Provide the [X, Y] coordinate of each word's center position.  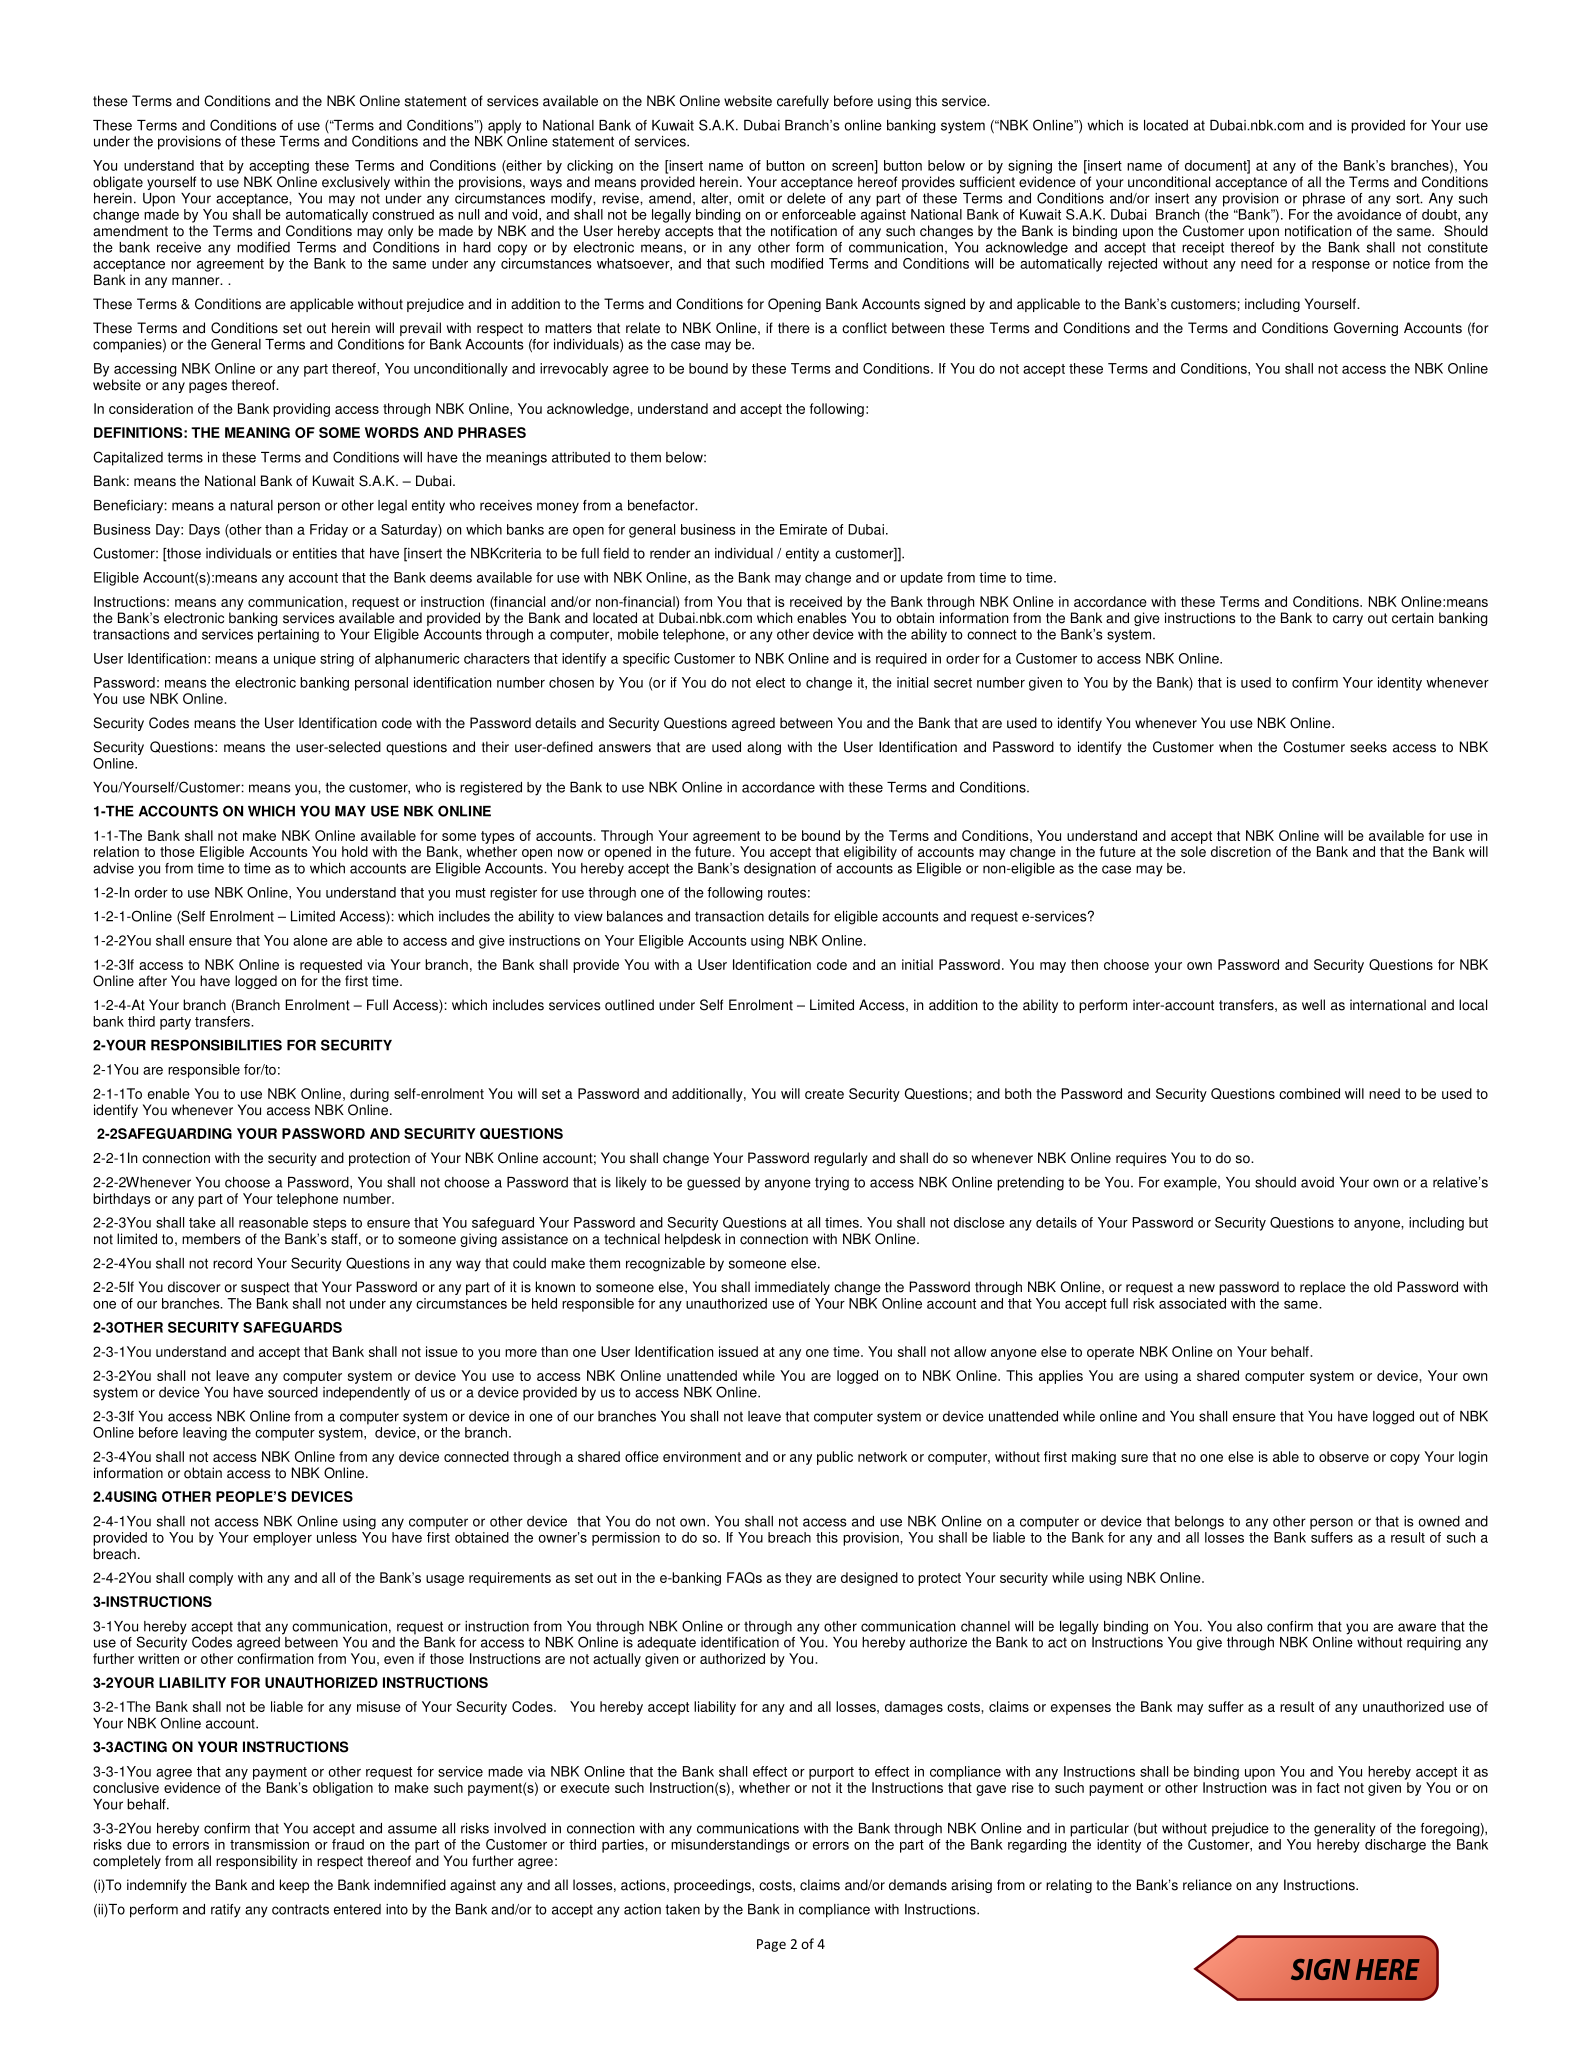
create [824, 1094]
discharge [1395, 1846]
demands [918, 1885]
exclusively [356, 183]
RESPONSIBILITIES [216, 1045]
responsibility [257, 1862]
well [1313, 1005]
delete [806, 198]
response [1341, 266]
